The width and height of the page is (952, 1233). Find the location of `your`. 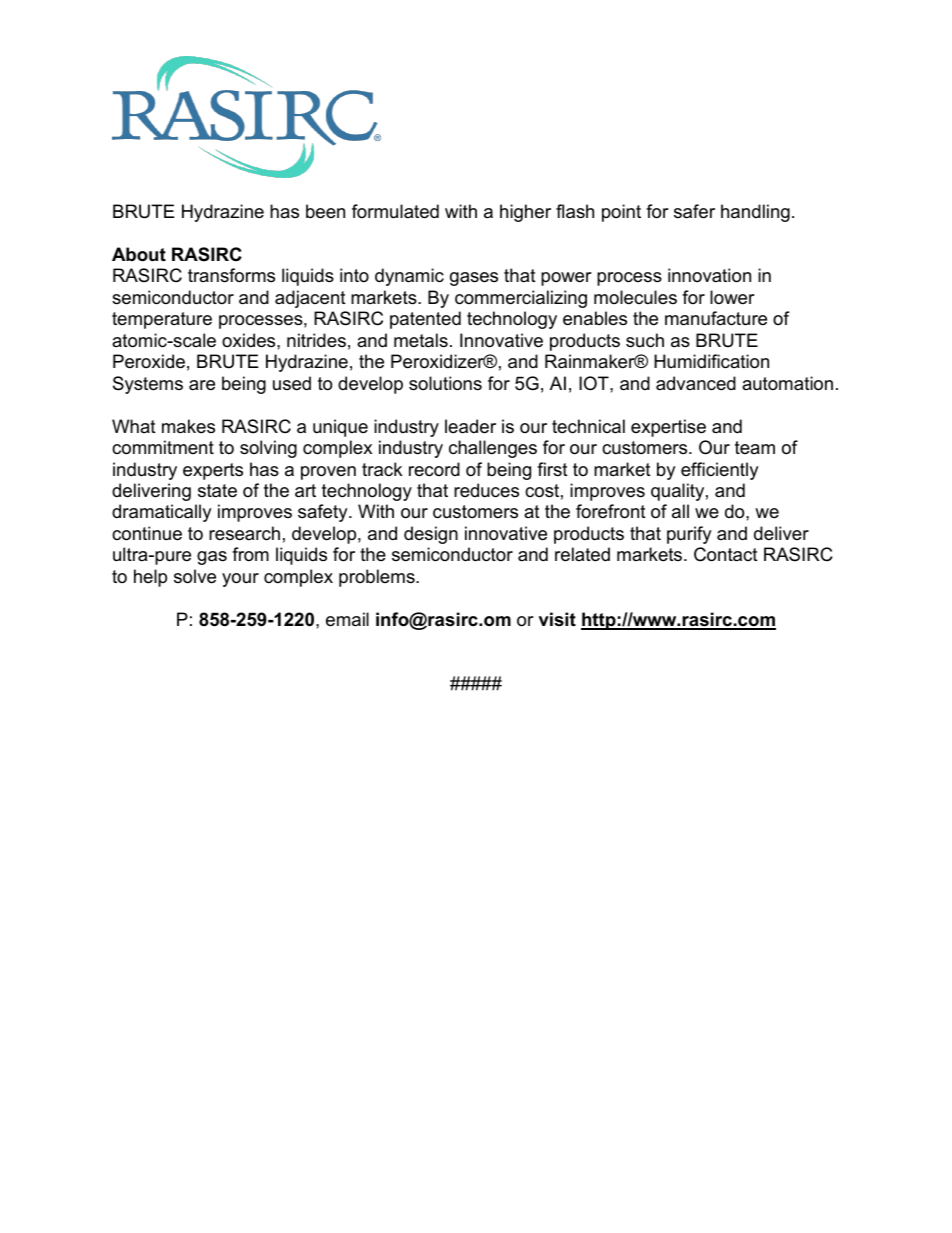

your is located at coordinates (240, 580).
